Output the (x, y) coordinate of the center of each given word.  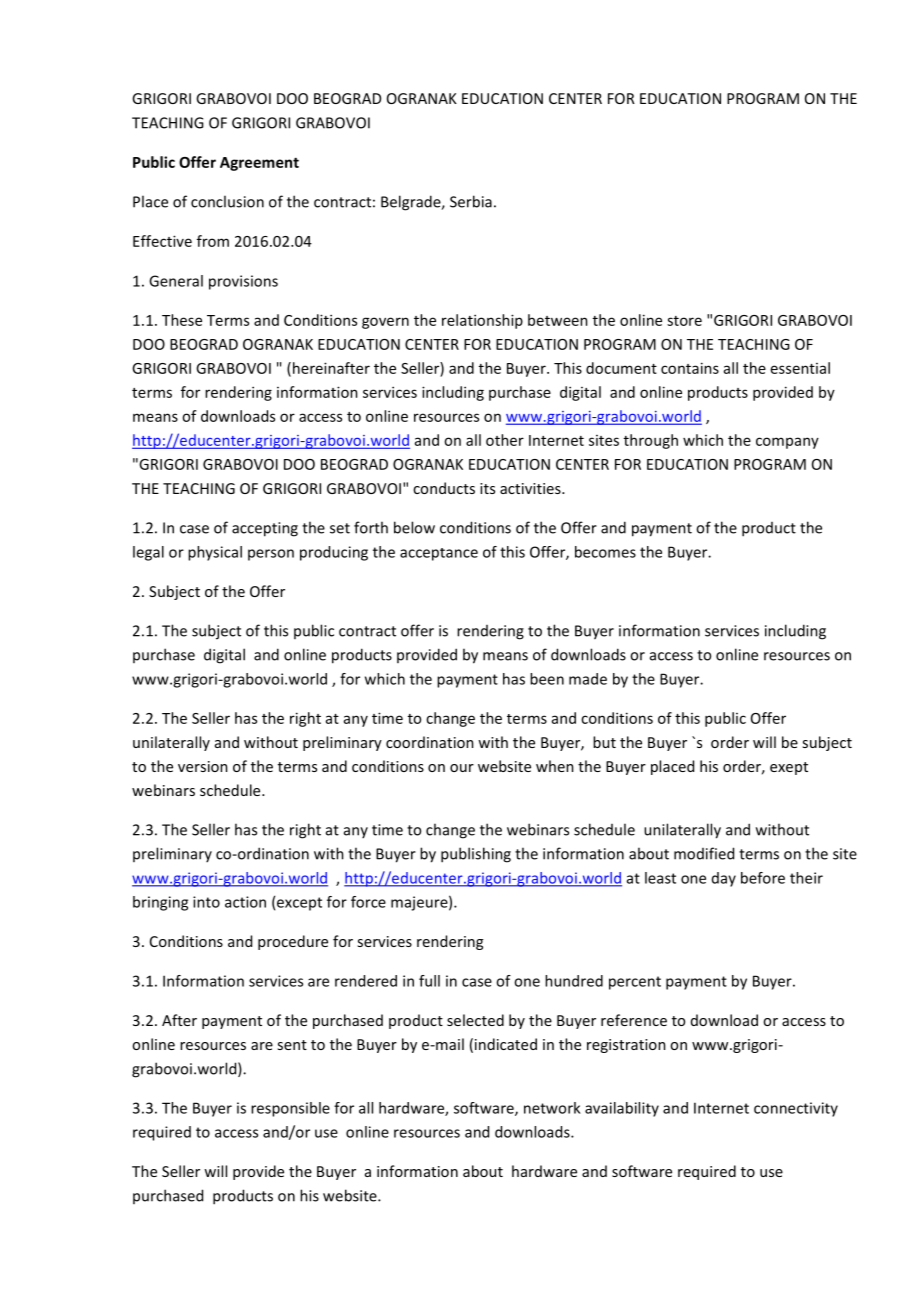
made (588, 679)
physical (215, 553)
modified (704, 853)
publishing (476, 855)
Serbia (471, 201)
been (547, 679)
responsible (290, 1109)
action (245, 902)
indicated (506, 1044)
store (684, 321)
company (787, 443)
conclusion (227, 201)
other (505, 440)
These (182, 320)
